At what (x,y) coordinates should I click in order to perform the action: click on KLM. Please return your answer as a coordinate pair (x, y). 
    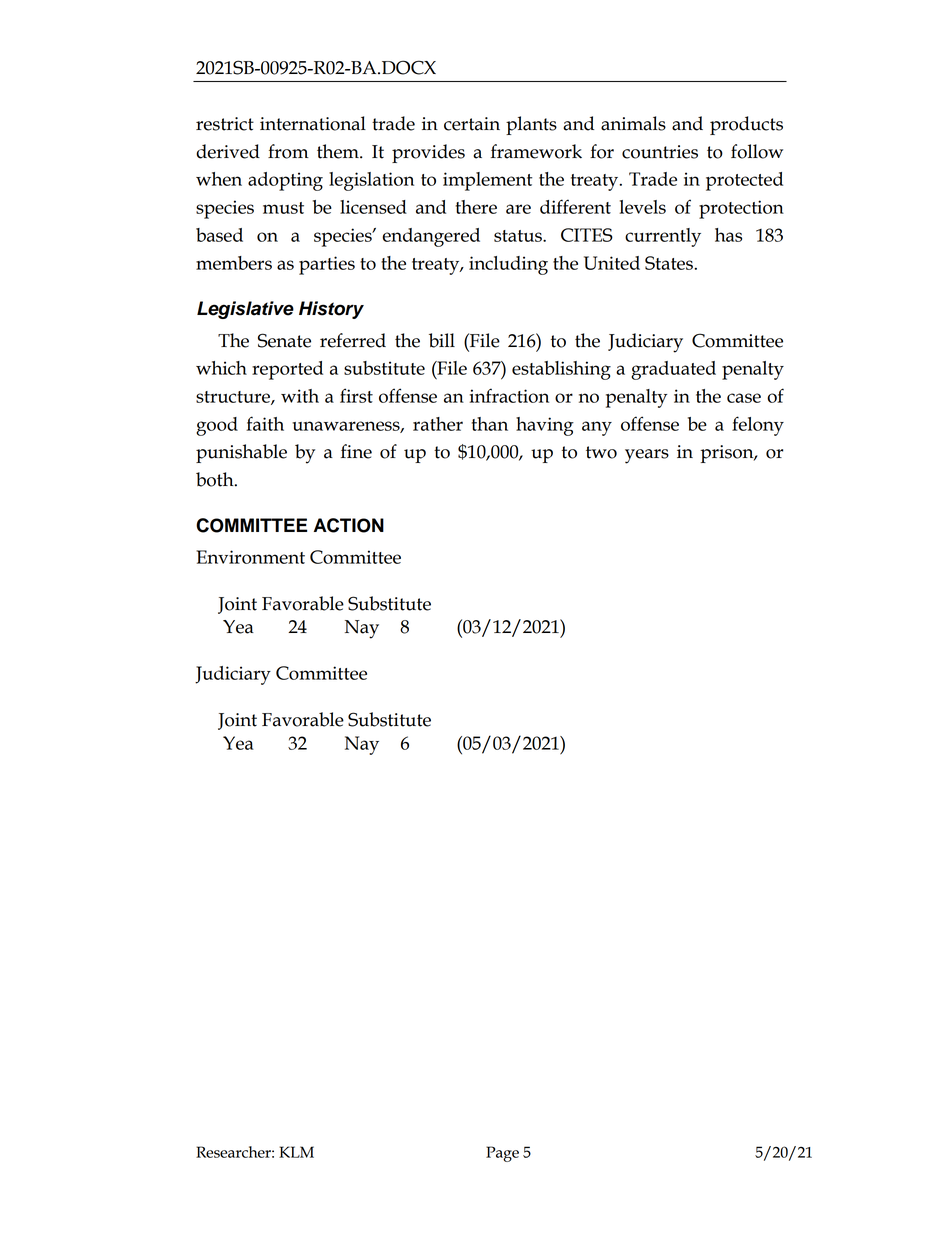
    Looking at the image, I should click on (296, 1152).
